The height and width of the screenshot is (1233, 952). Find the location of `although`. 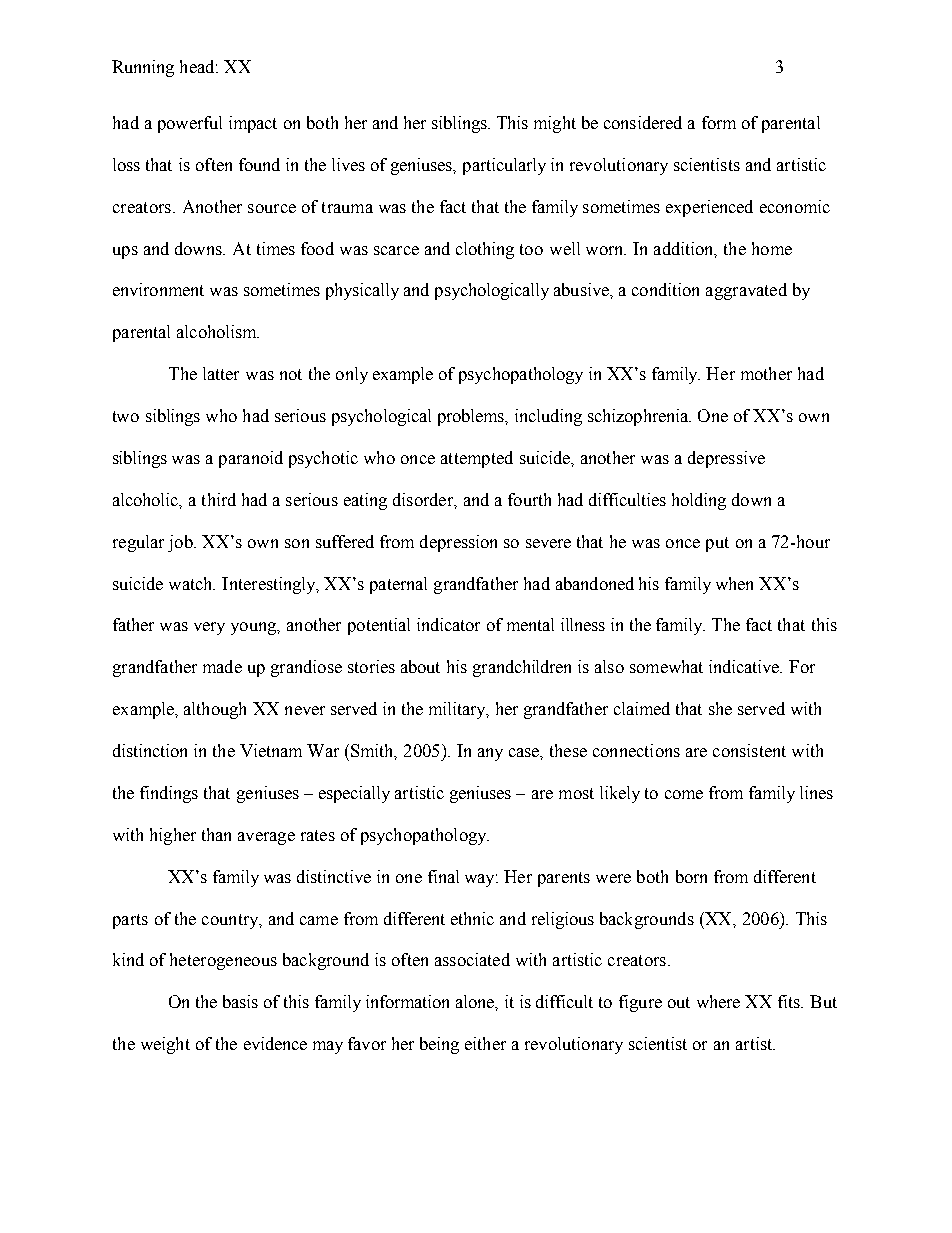

although is located at coordinates (215, 710).
